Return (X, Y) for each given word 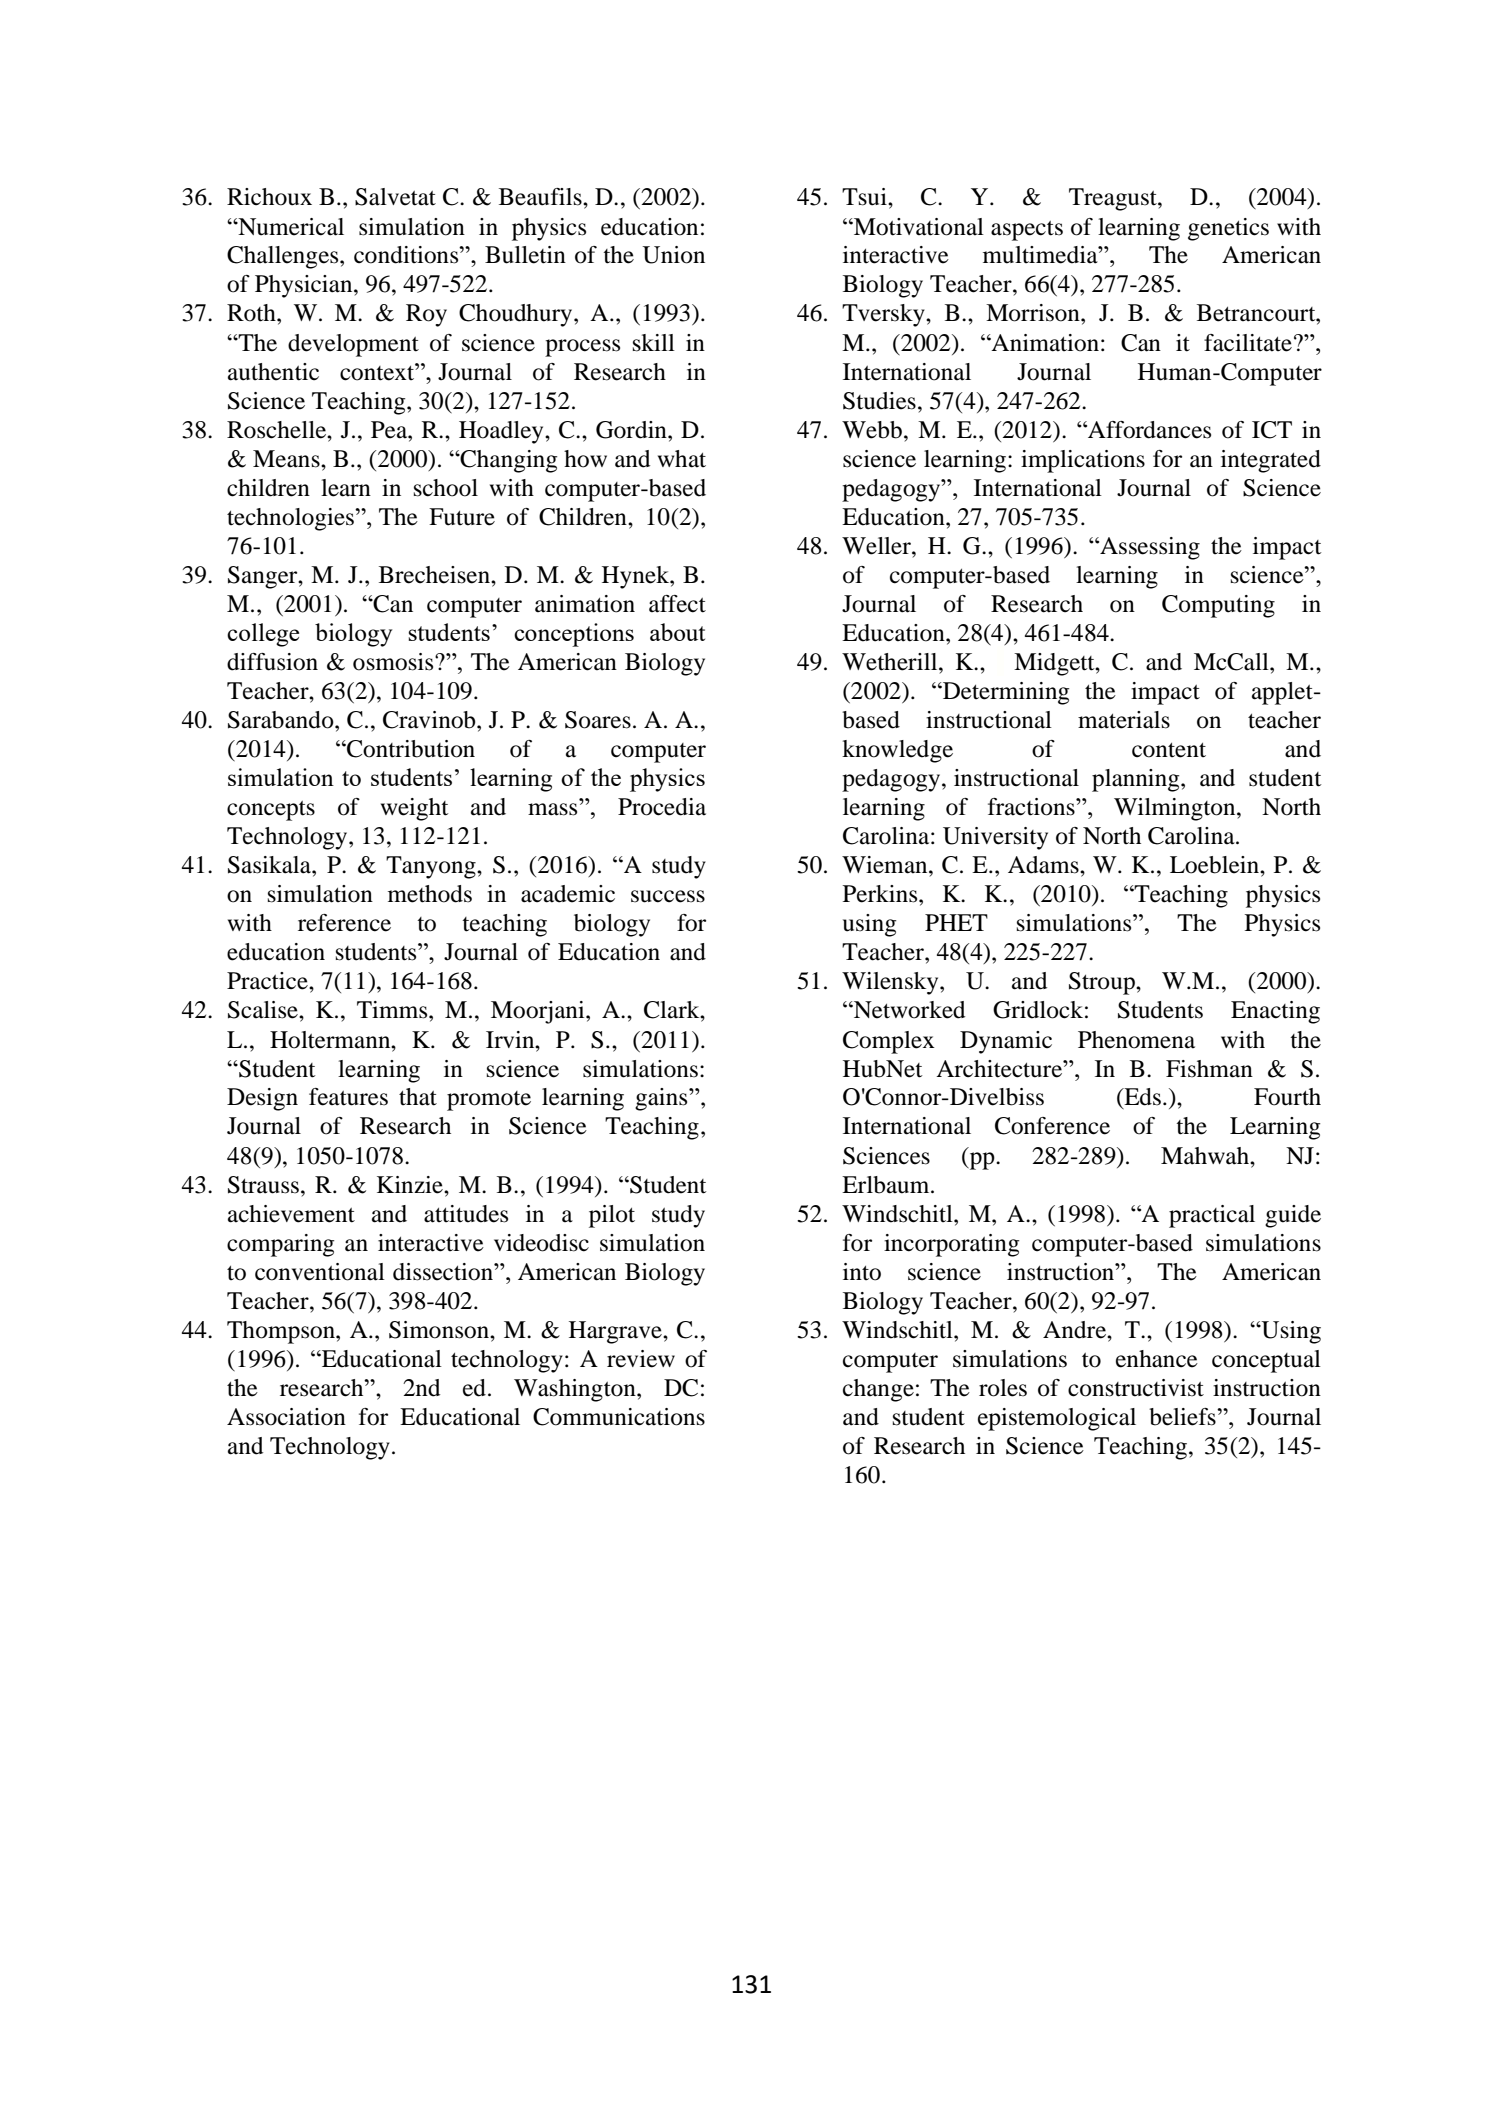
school (446, 488)
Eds (1141, 1098)
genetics (1228, 229)
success (668, 896)
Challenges (284, 257)
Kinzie (411, 1185)
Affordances (1148, 430)
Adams (1044, 865)
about (677, 632)
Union (673, 255)
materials (1124, 720)
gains (662, 1099)
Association (286, 1417)
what (682, 459)
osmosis (394, 662)
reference (344, 923)
